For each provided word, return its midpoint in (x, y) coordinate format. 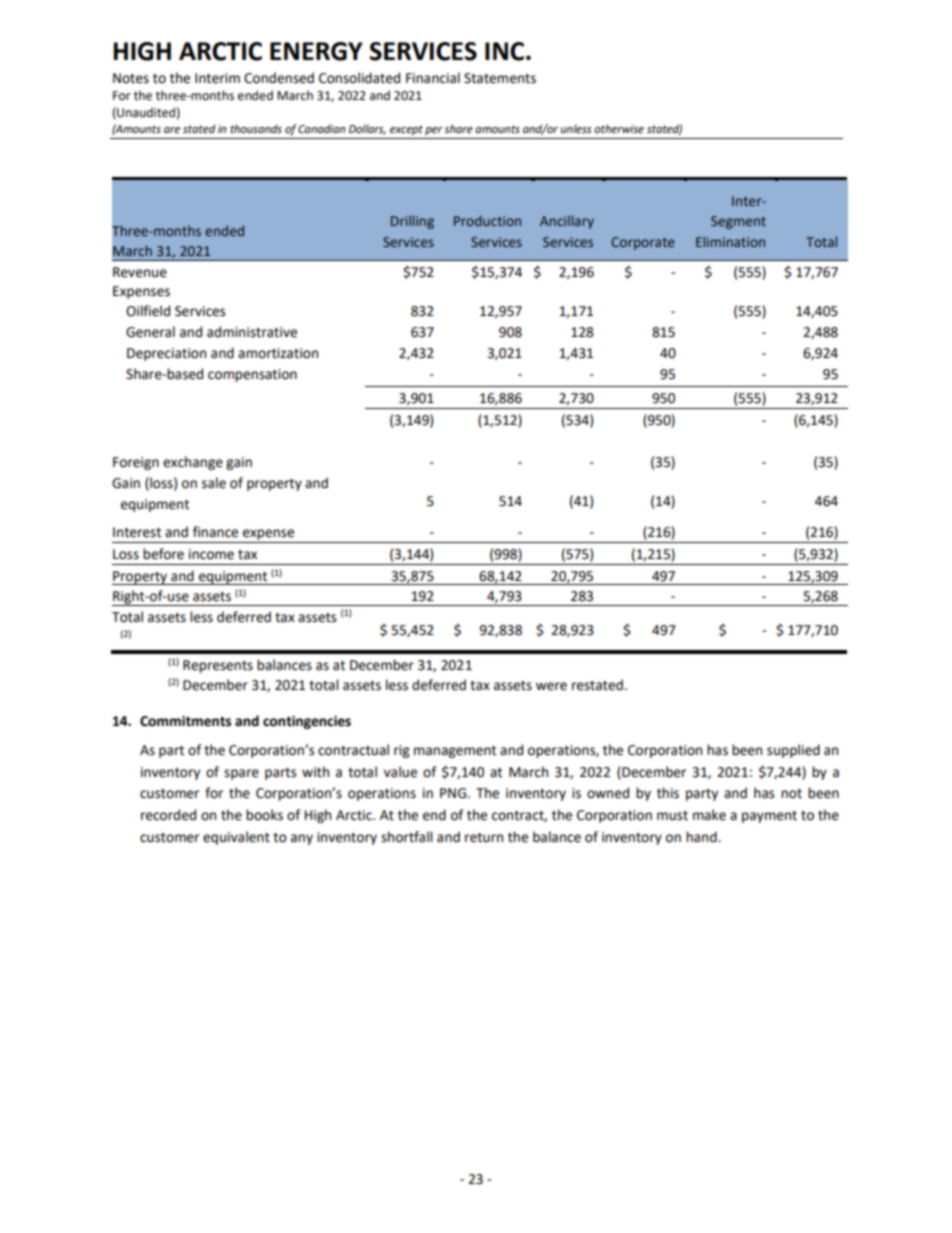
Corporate (643, 243)
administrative (252, 332)
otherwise (619, 129)
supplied (793, 751)
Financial (433, 78)
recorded (168, 815)
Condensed (279, 78)
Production (487, 220)
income (211, 554)
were (551, 686)
